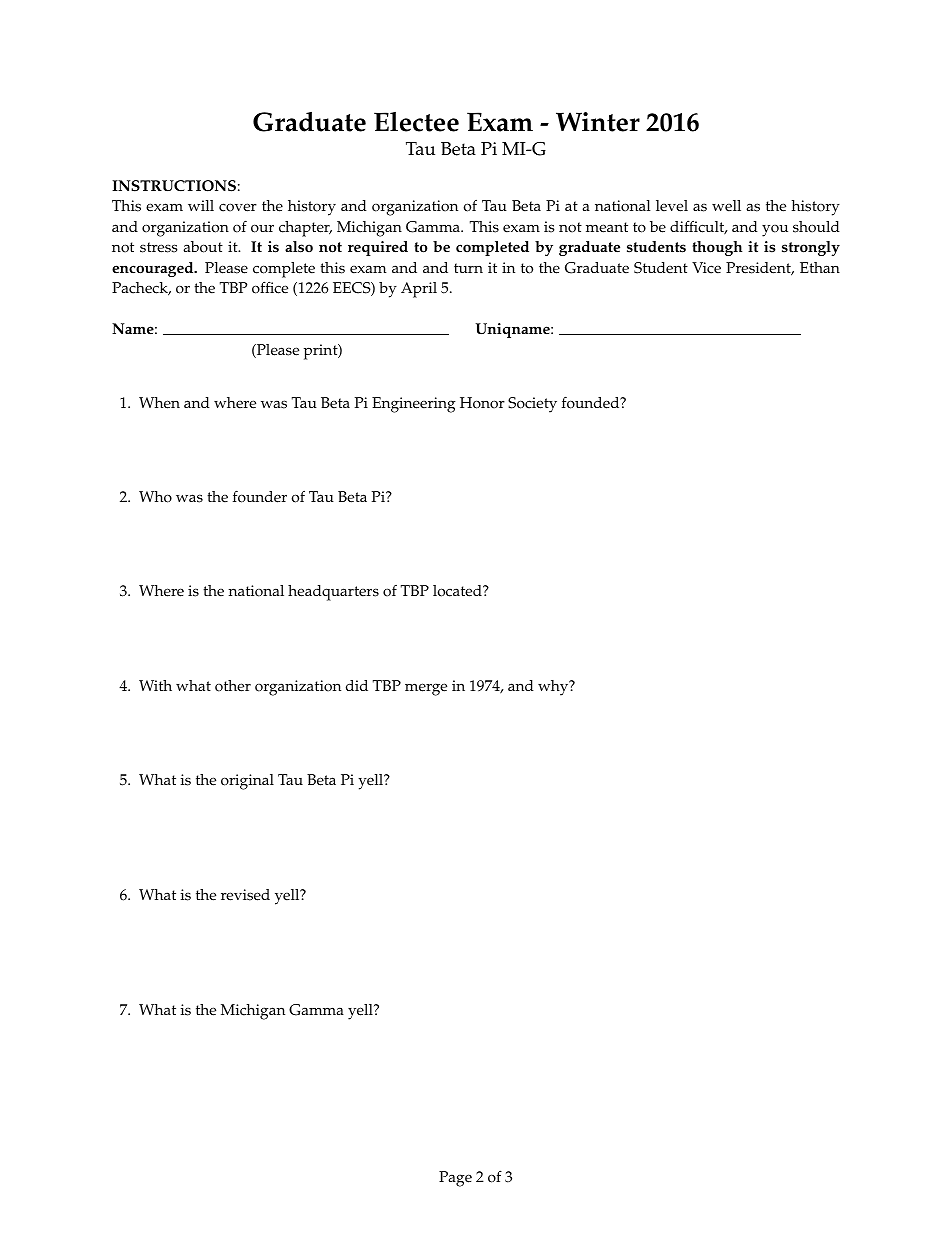  Describe the element at coordinates (455, 1179) in the page. I see `Page` at that location.
